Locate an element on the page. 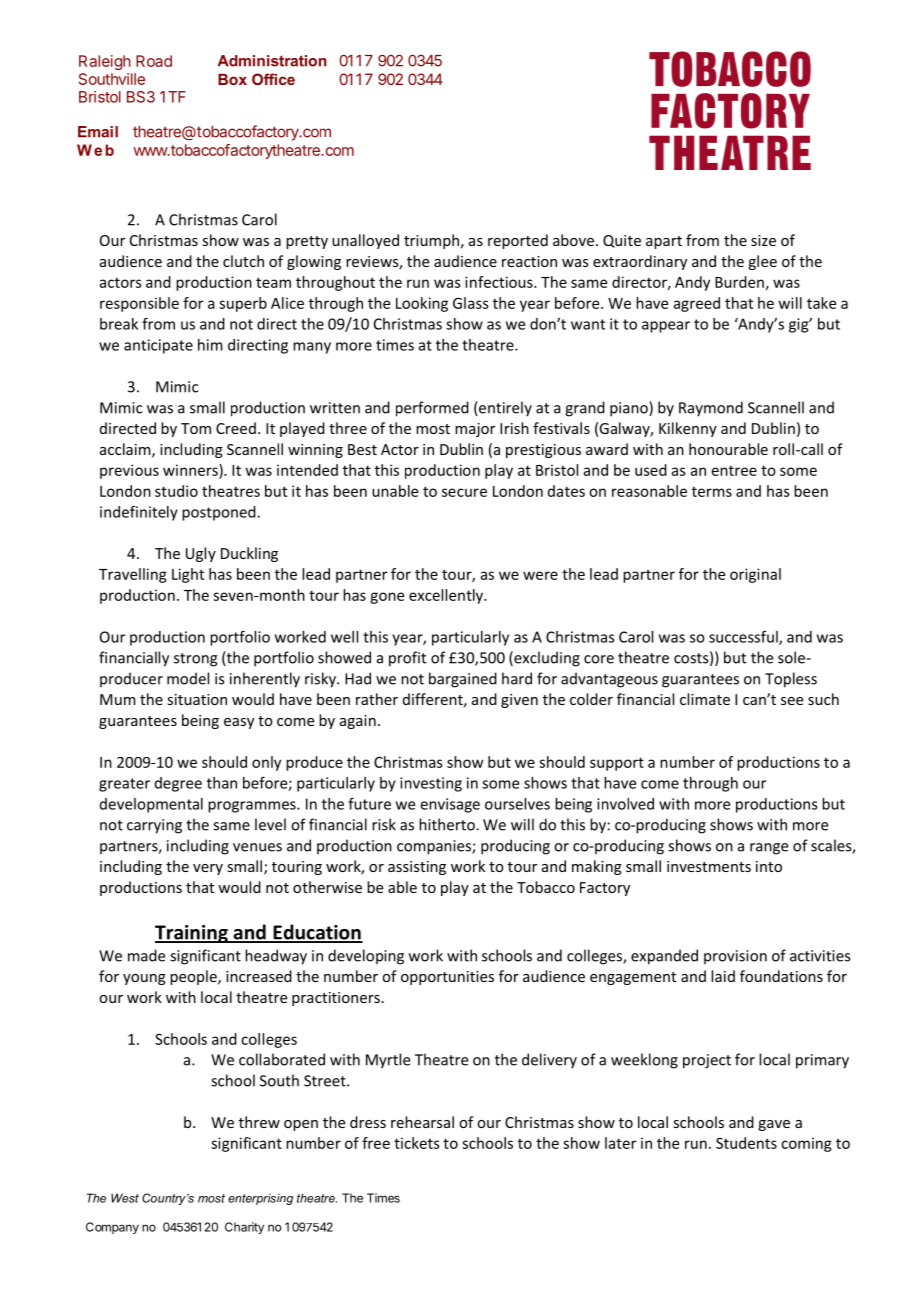 Image resolution: width=924 pixels, height=1308 pixels. entree is located at coordinates (734, 470).
